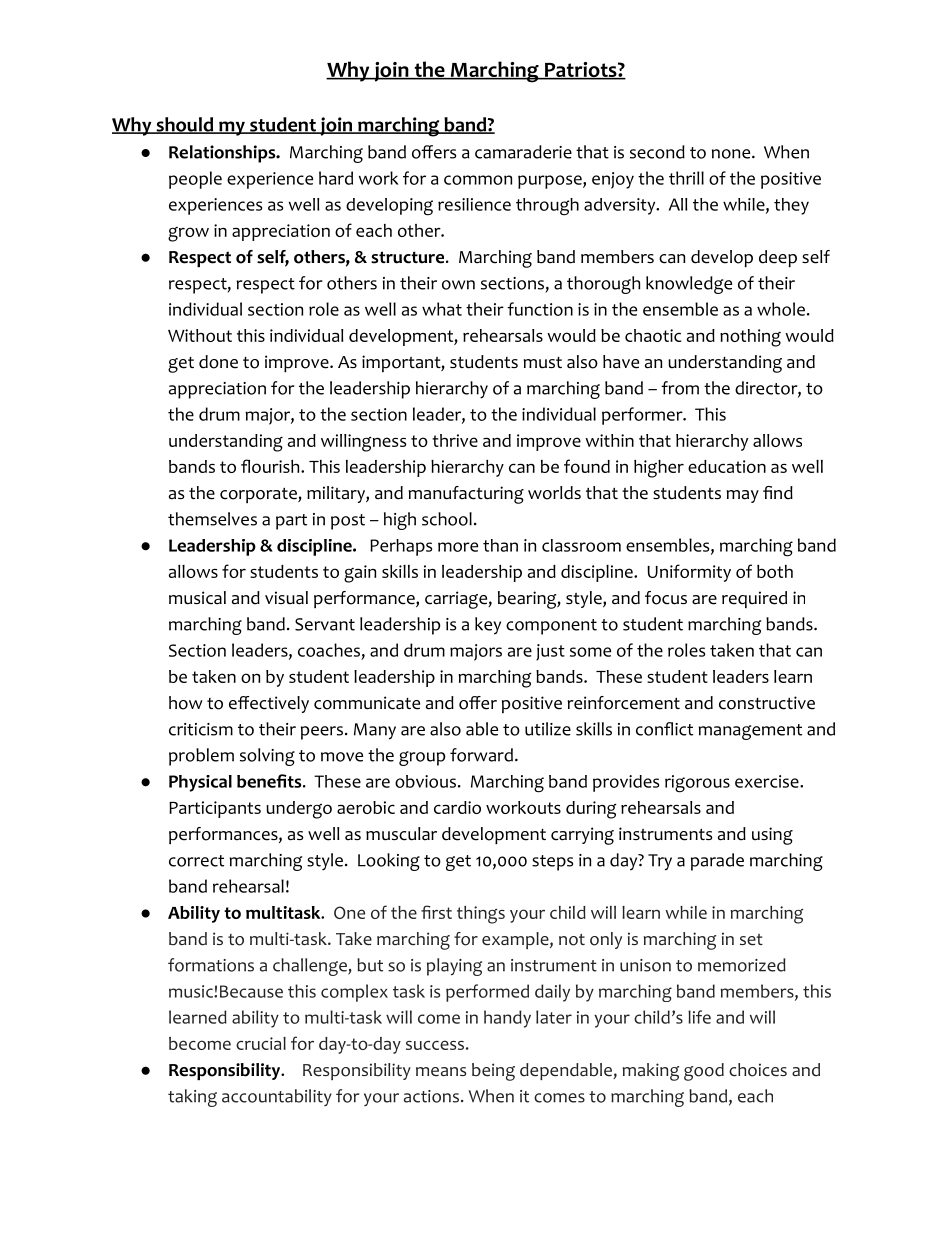  I want to click on forward, so click(481, 755).
